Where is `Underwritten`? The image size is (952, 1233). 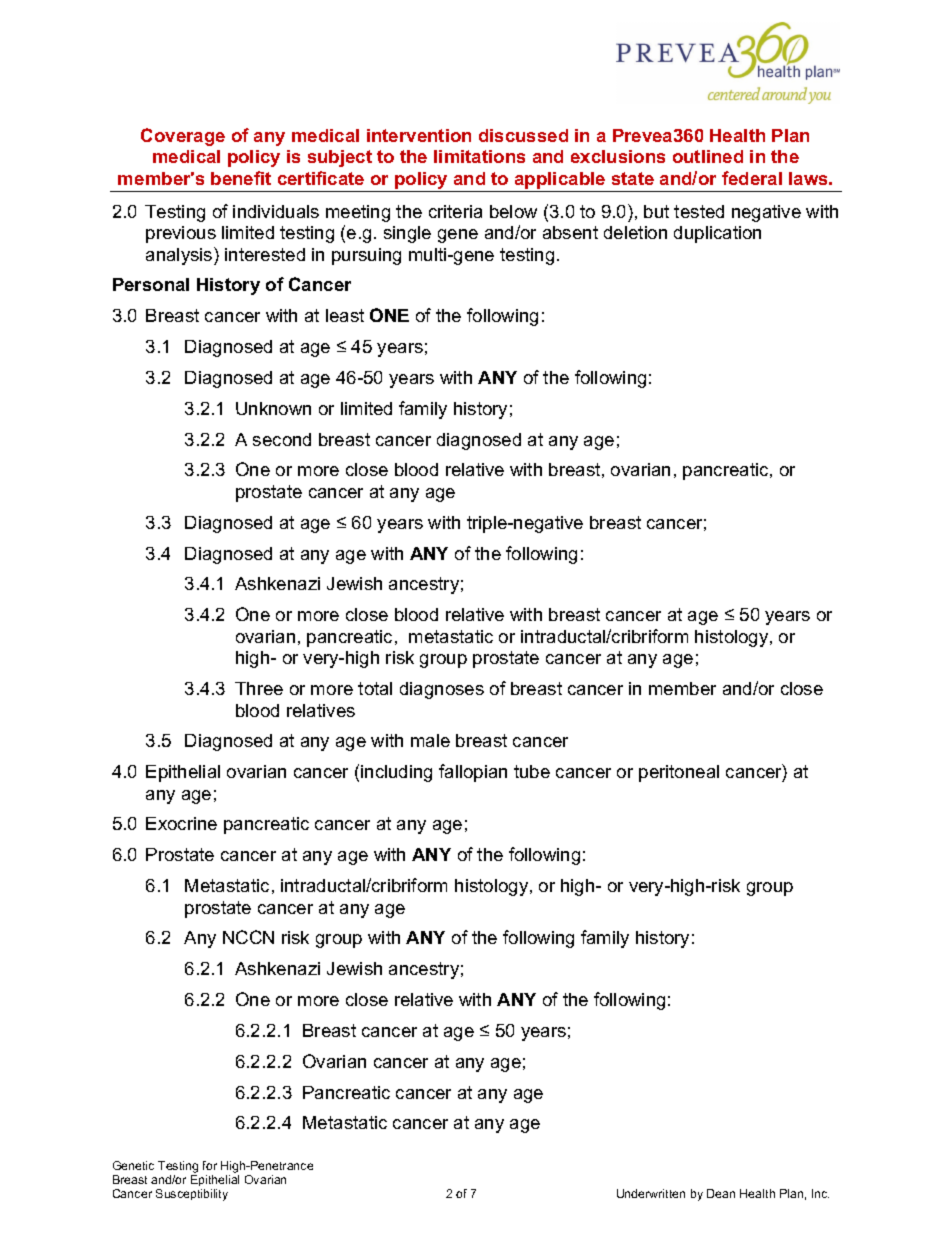
Underwritten is located at coordinates (651, 1193).
